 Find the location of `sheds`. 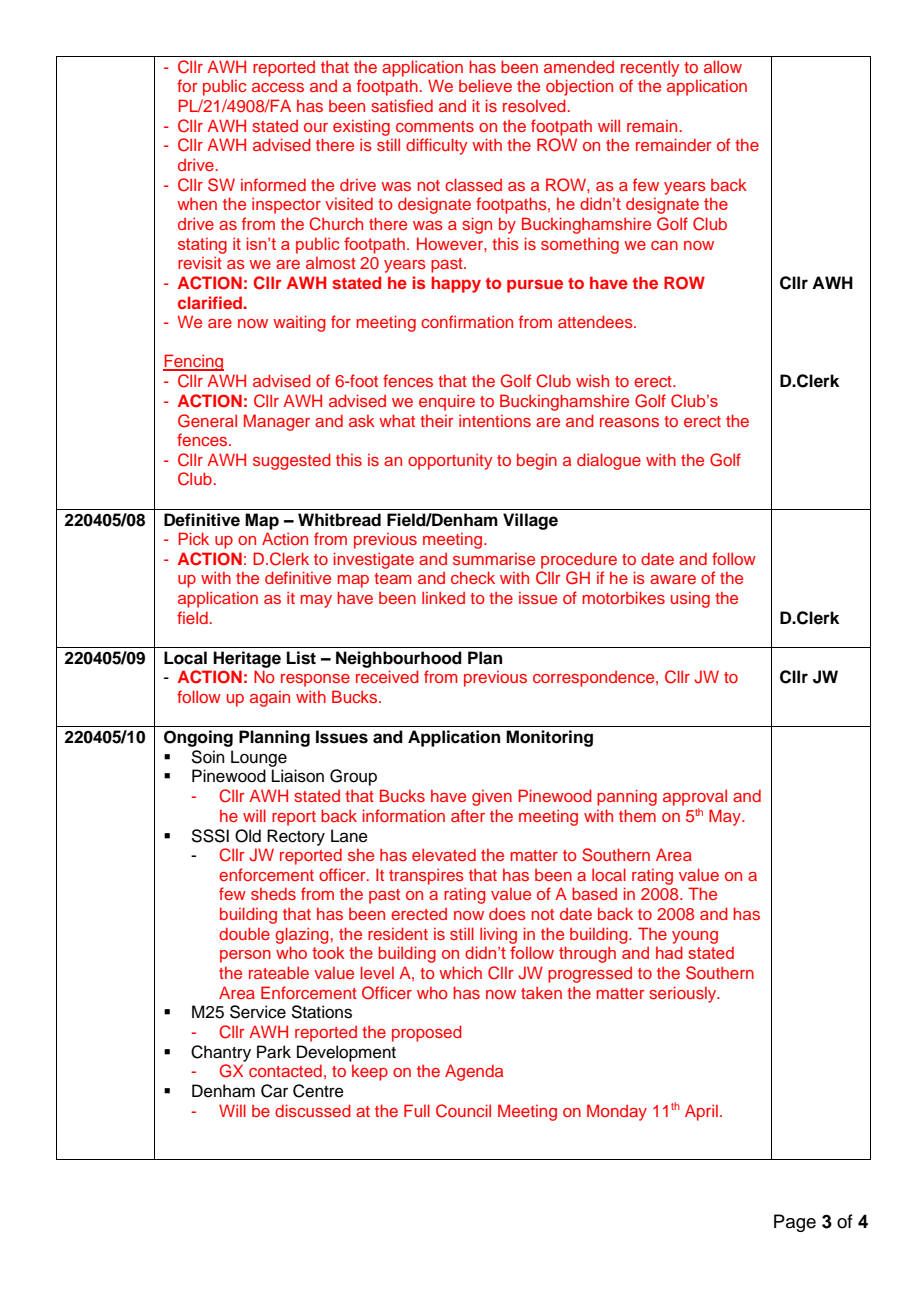

sheds is located at coordinates (273, 893).
